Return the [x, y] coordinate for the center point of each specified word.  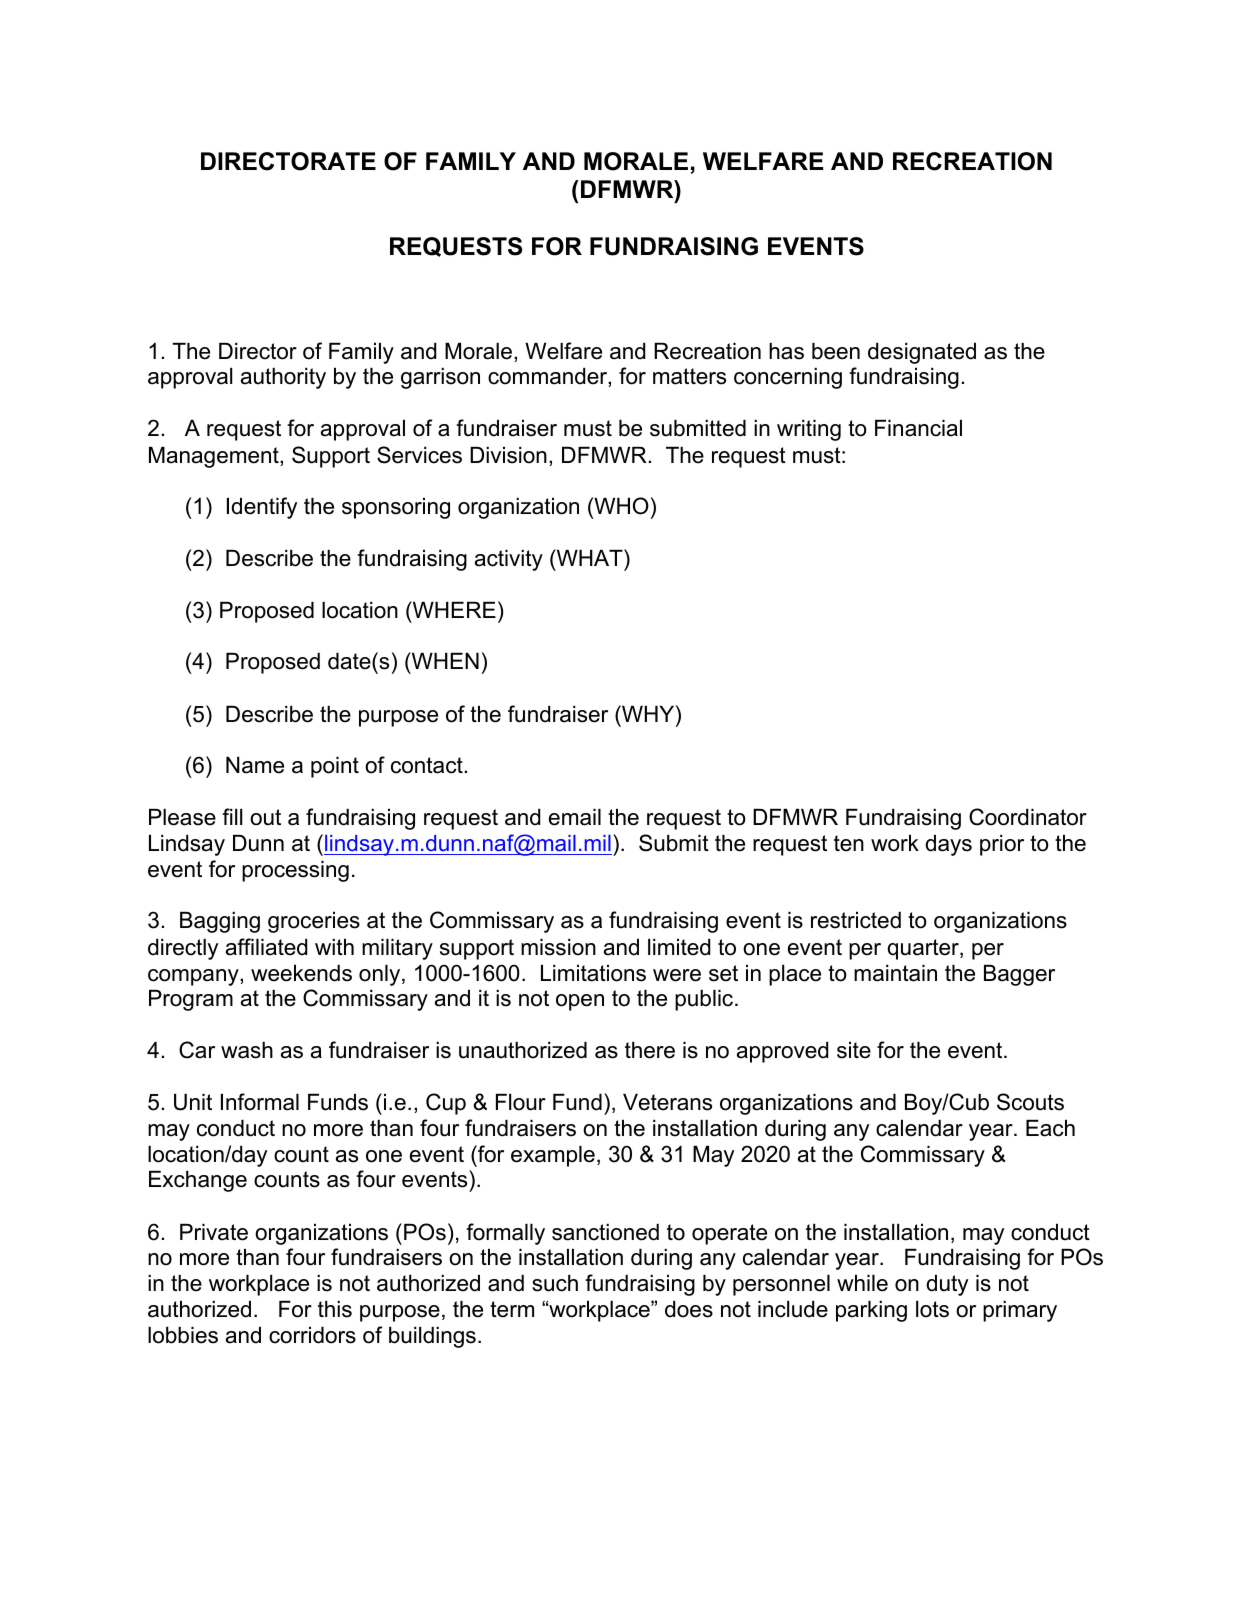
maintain [895, 973]
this [335, 1309]
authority [283, 378]
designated [922, 353]
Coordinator [1028, 817]
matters [689, 376]
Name [255, 765]
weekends [301, 973]
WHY [648, 713]
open [580, 1002]
